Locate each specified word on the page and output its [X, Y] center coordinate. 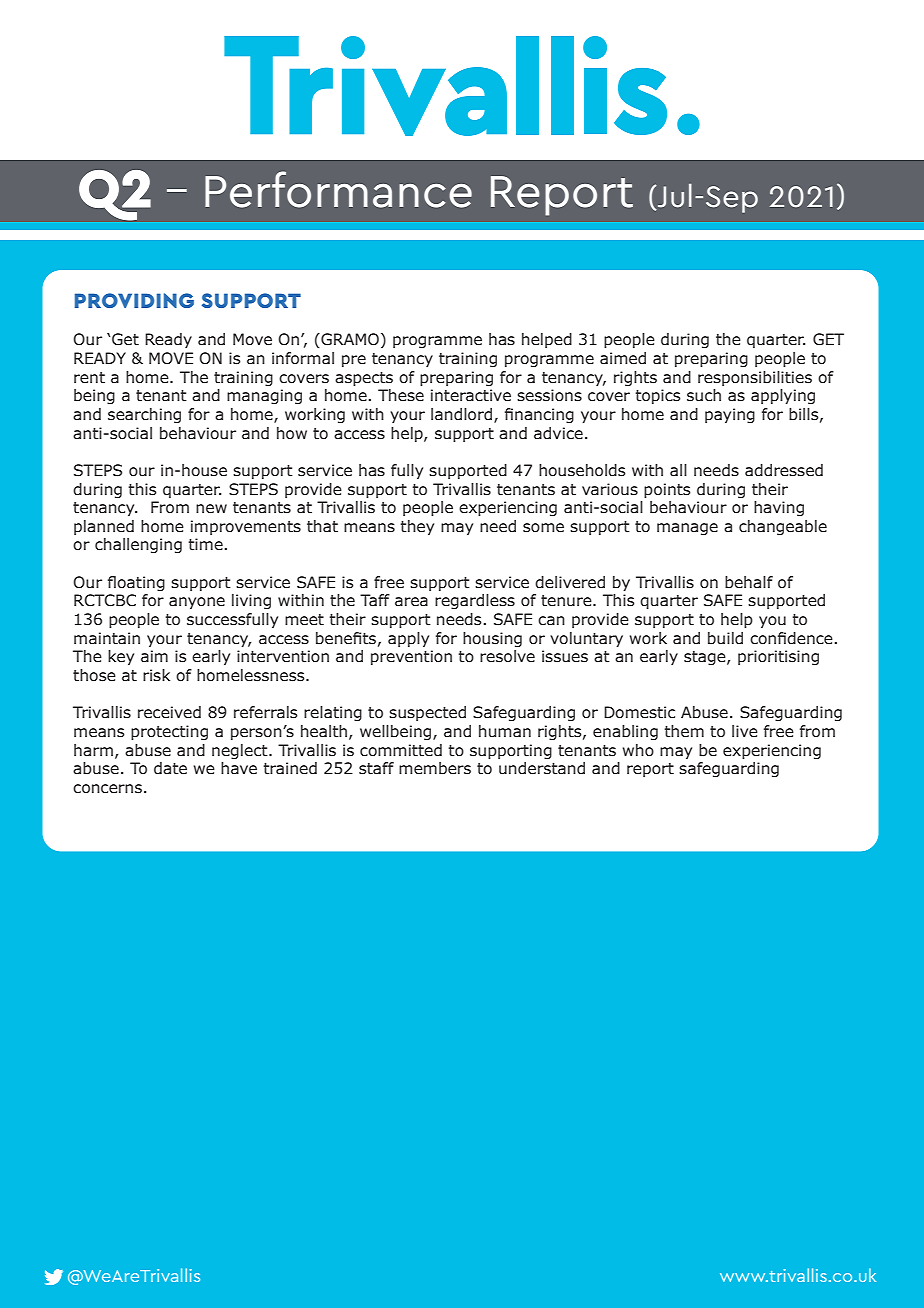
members [435, 768]
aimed [623, 358]
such [704, 395]
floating [136, 583]
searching [144, 415]
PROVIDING [134, 300]
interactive [471, 395]
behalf [749, 582]
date [170, 768]
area [411, 602]
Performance [338, 189]
